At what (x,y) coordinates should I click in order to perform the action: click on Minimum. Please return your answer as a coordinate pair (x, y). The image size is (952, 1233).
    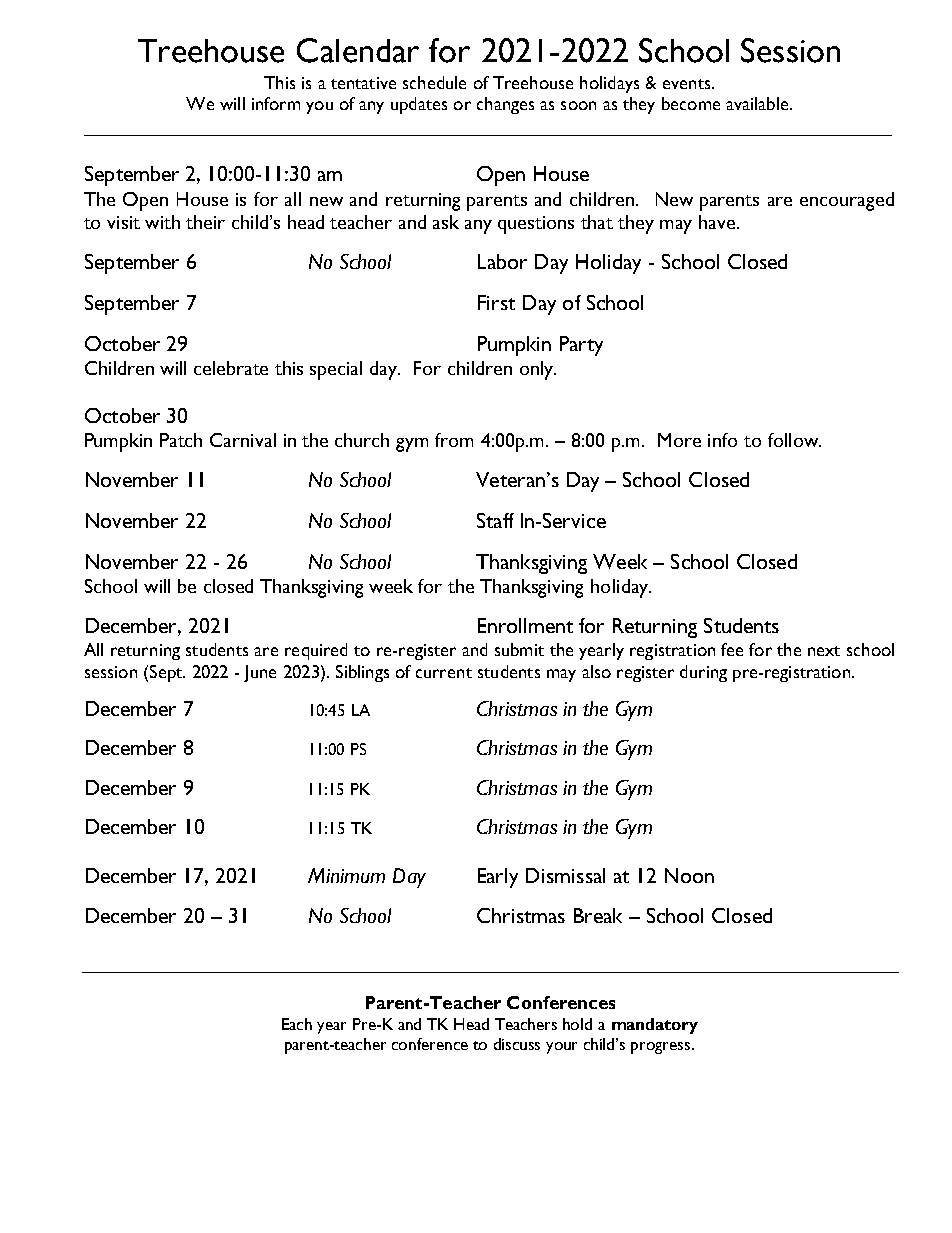
    Looking at the image, I should click on (346, 875).
